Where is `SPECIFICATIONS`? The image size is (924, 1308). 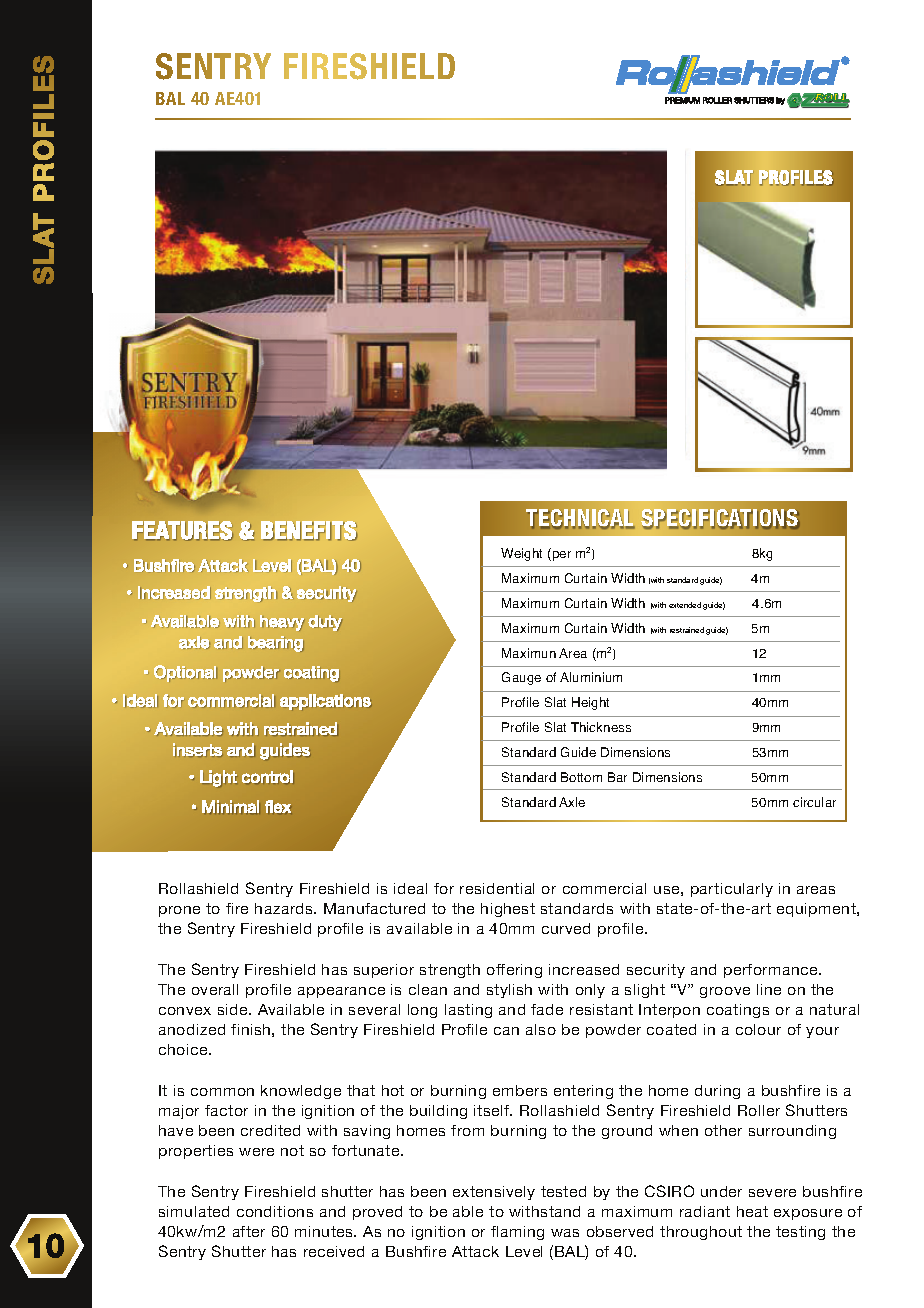 SPECIFICATIONS is located at coordinates (720, 519).
